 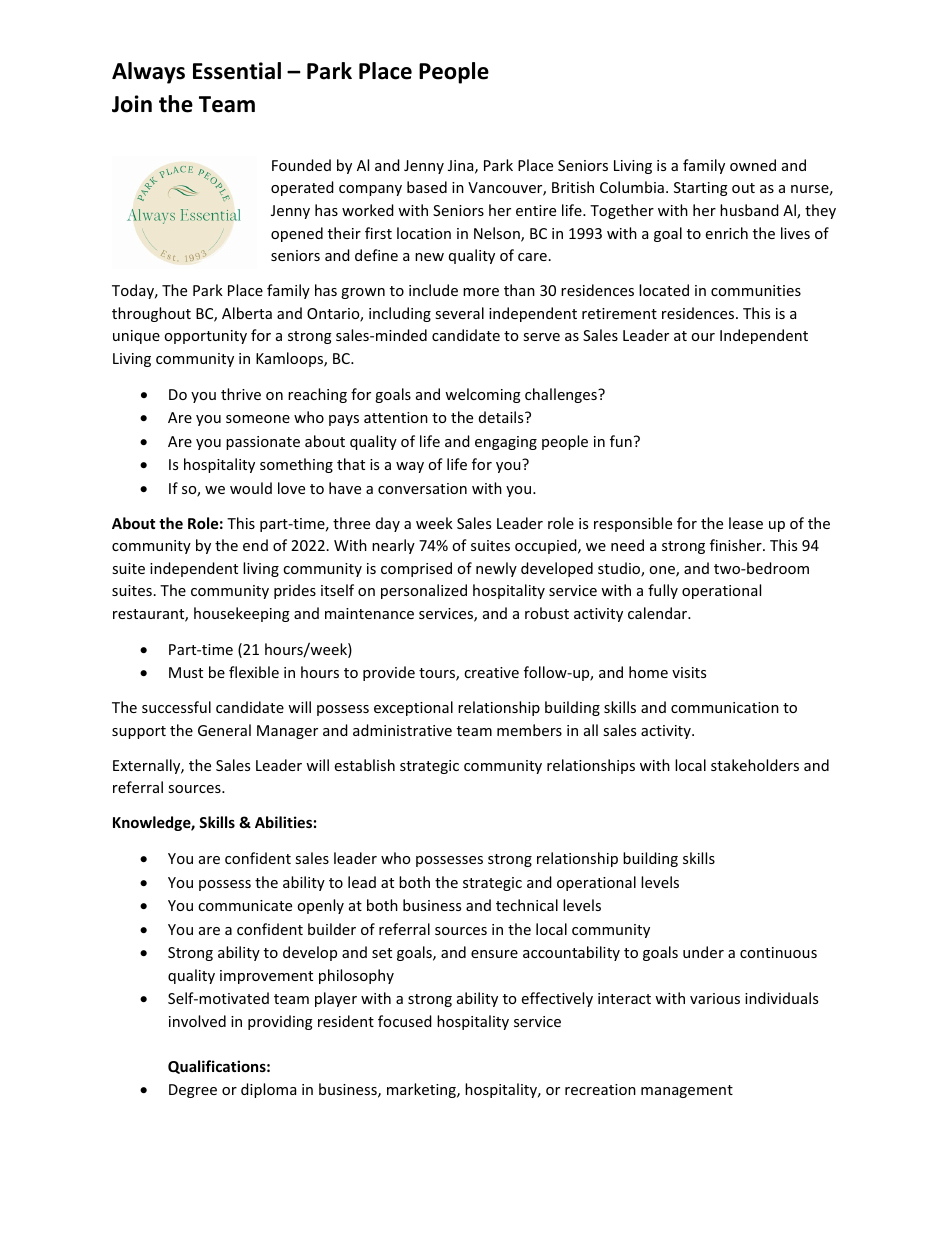 What do you see at coordinates (193, 1091) in the screenshot?
I see `Degree` at bounding box center [193, 1091].
